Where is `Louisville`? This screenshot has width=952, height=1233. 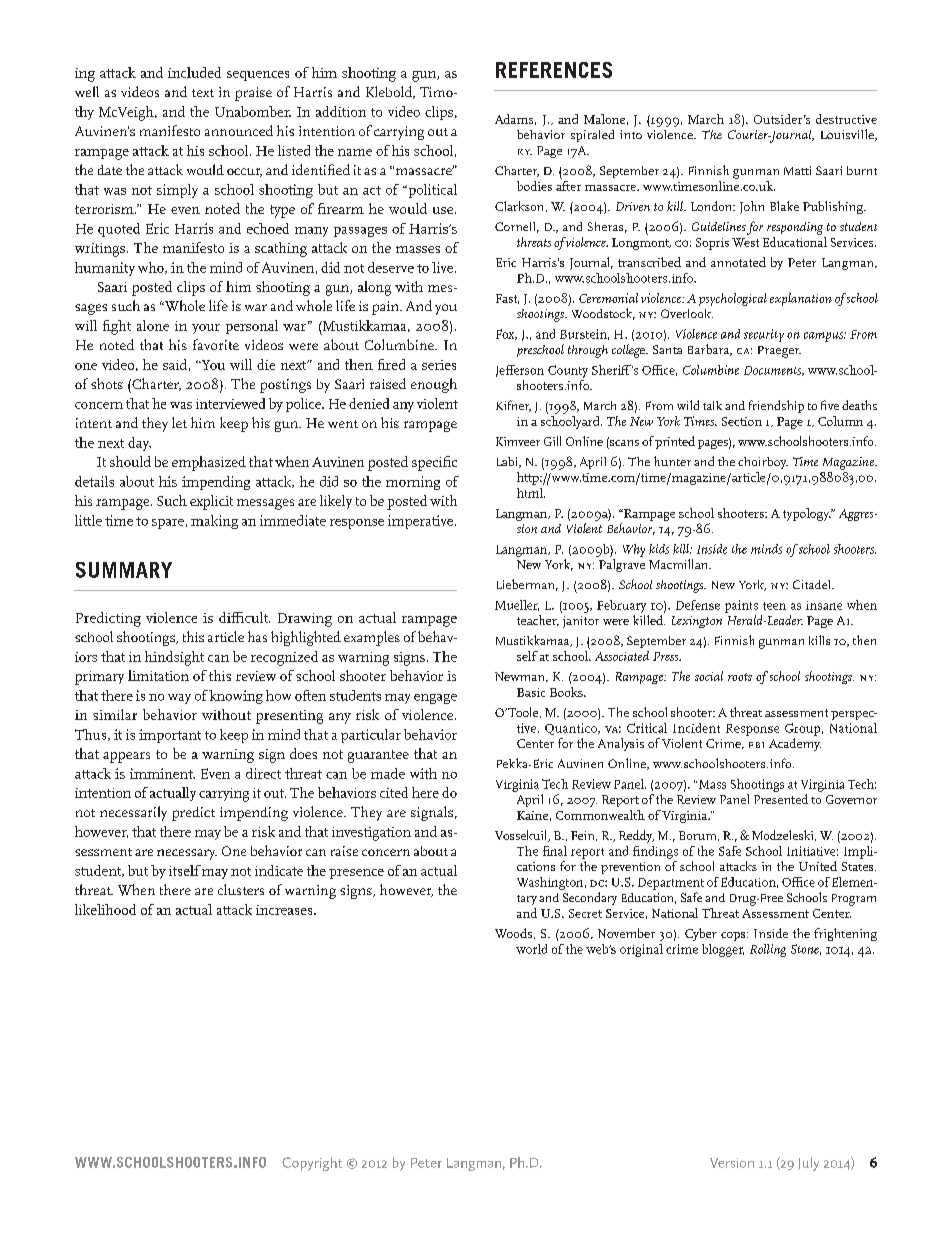 Louisville is located at coordinates (848, 135).
